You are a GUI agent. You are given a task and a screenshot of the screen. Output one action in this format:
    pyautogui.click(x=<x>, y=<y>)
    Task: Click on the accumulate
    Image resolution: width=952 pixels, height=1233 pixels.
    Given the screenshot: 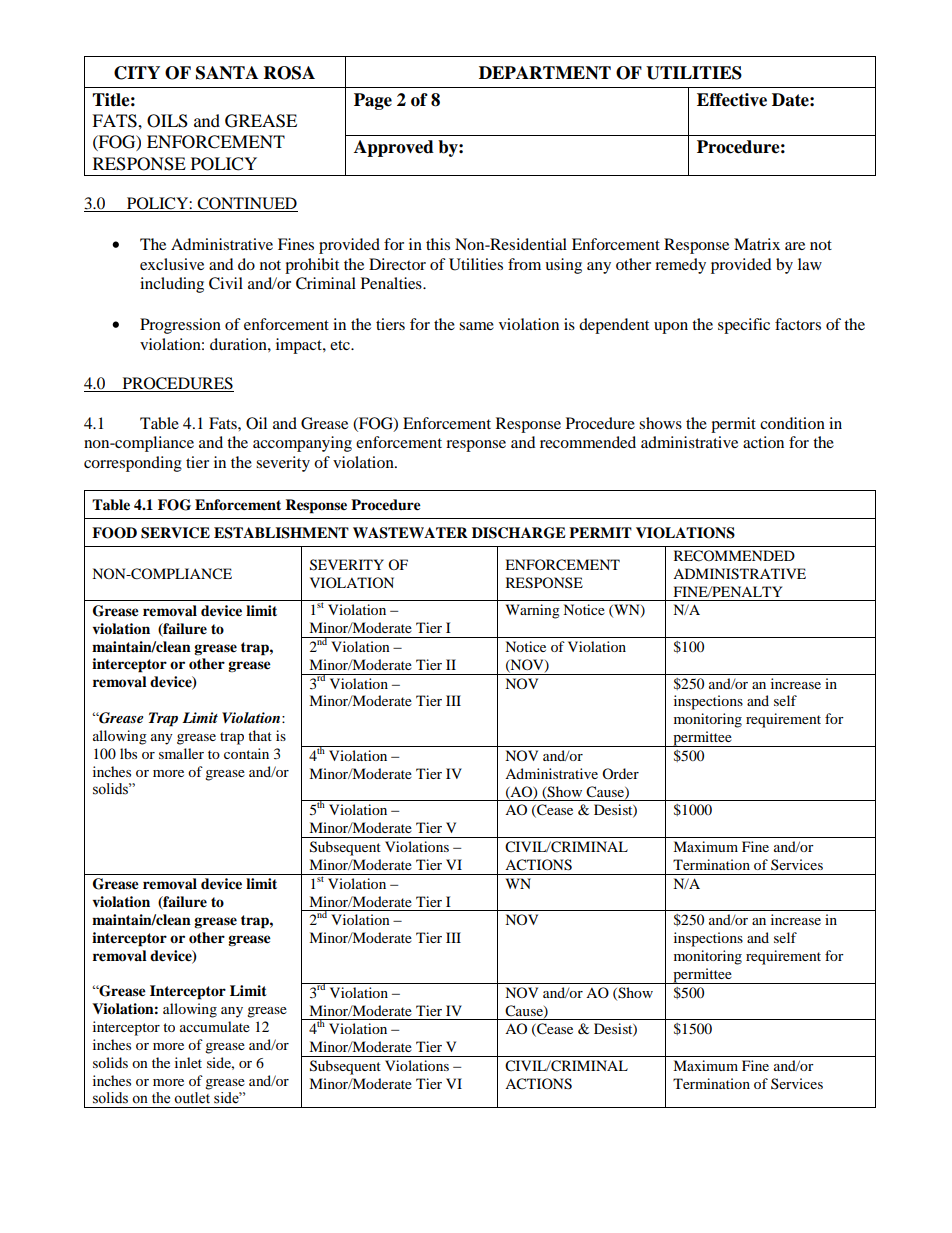 What is the action you would take?
    pyautogui.click(x=215, y=1026)
